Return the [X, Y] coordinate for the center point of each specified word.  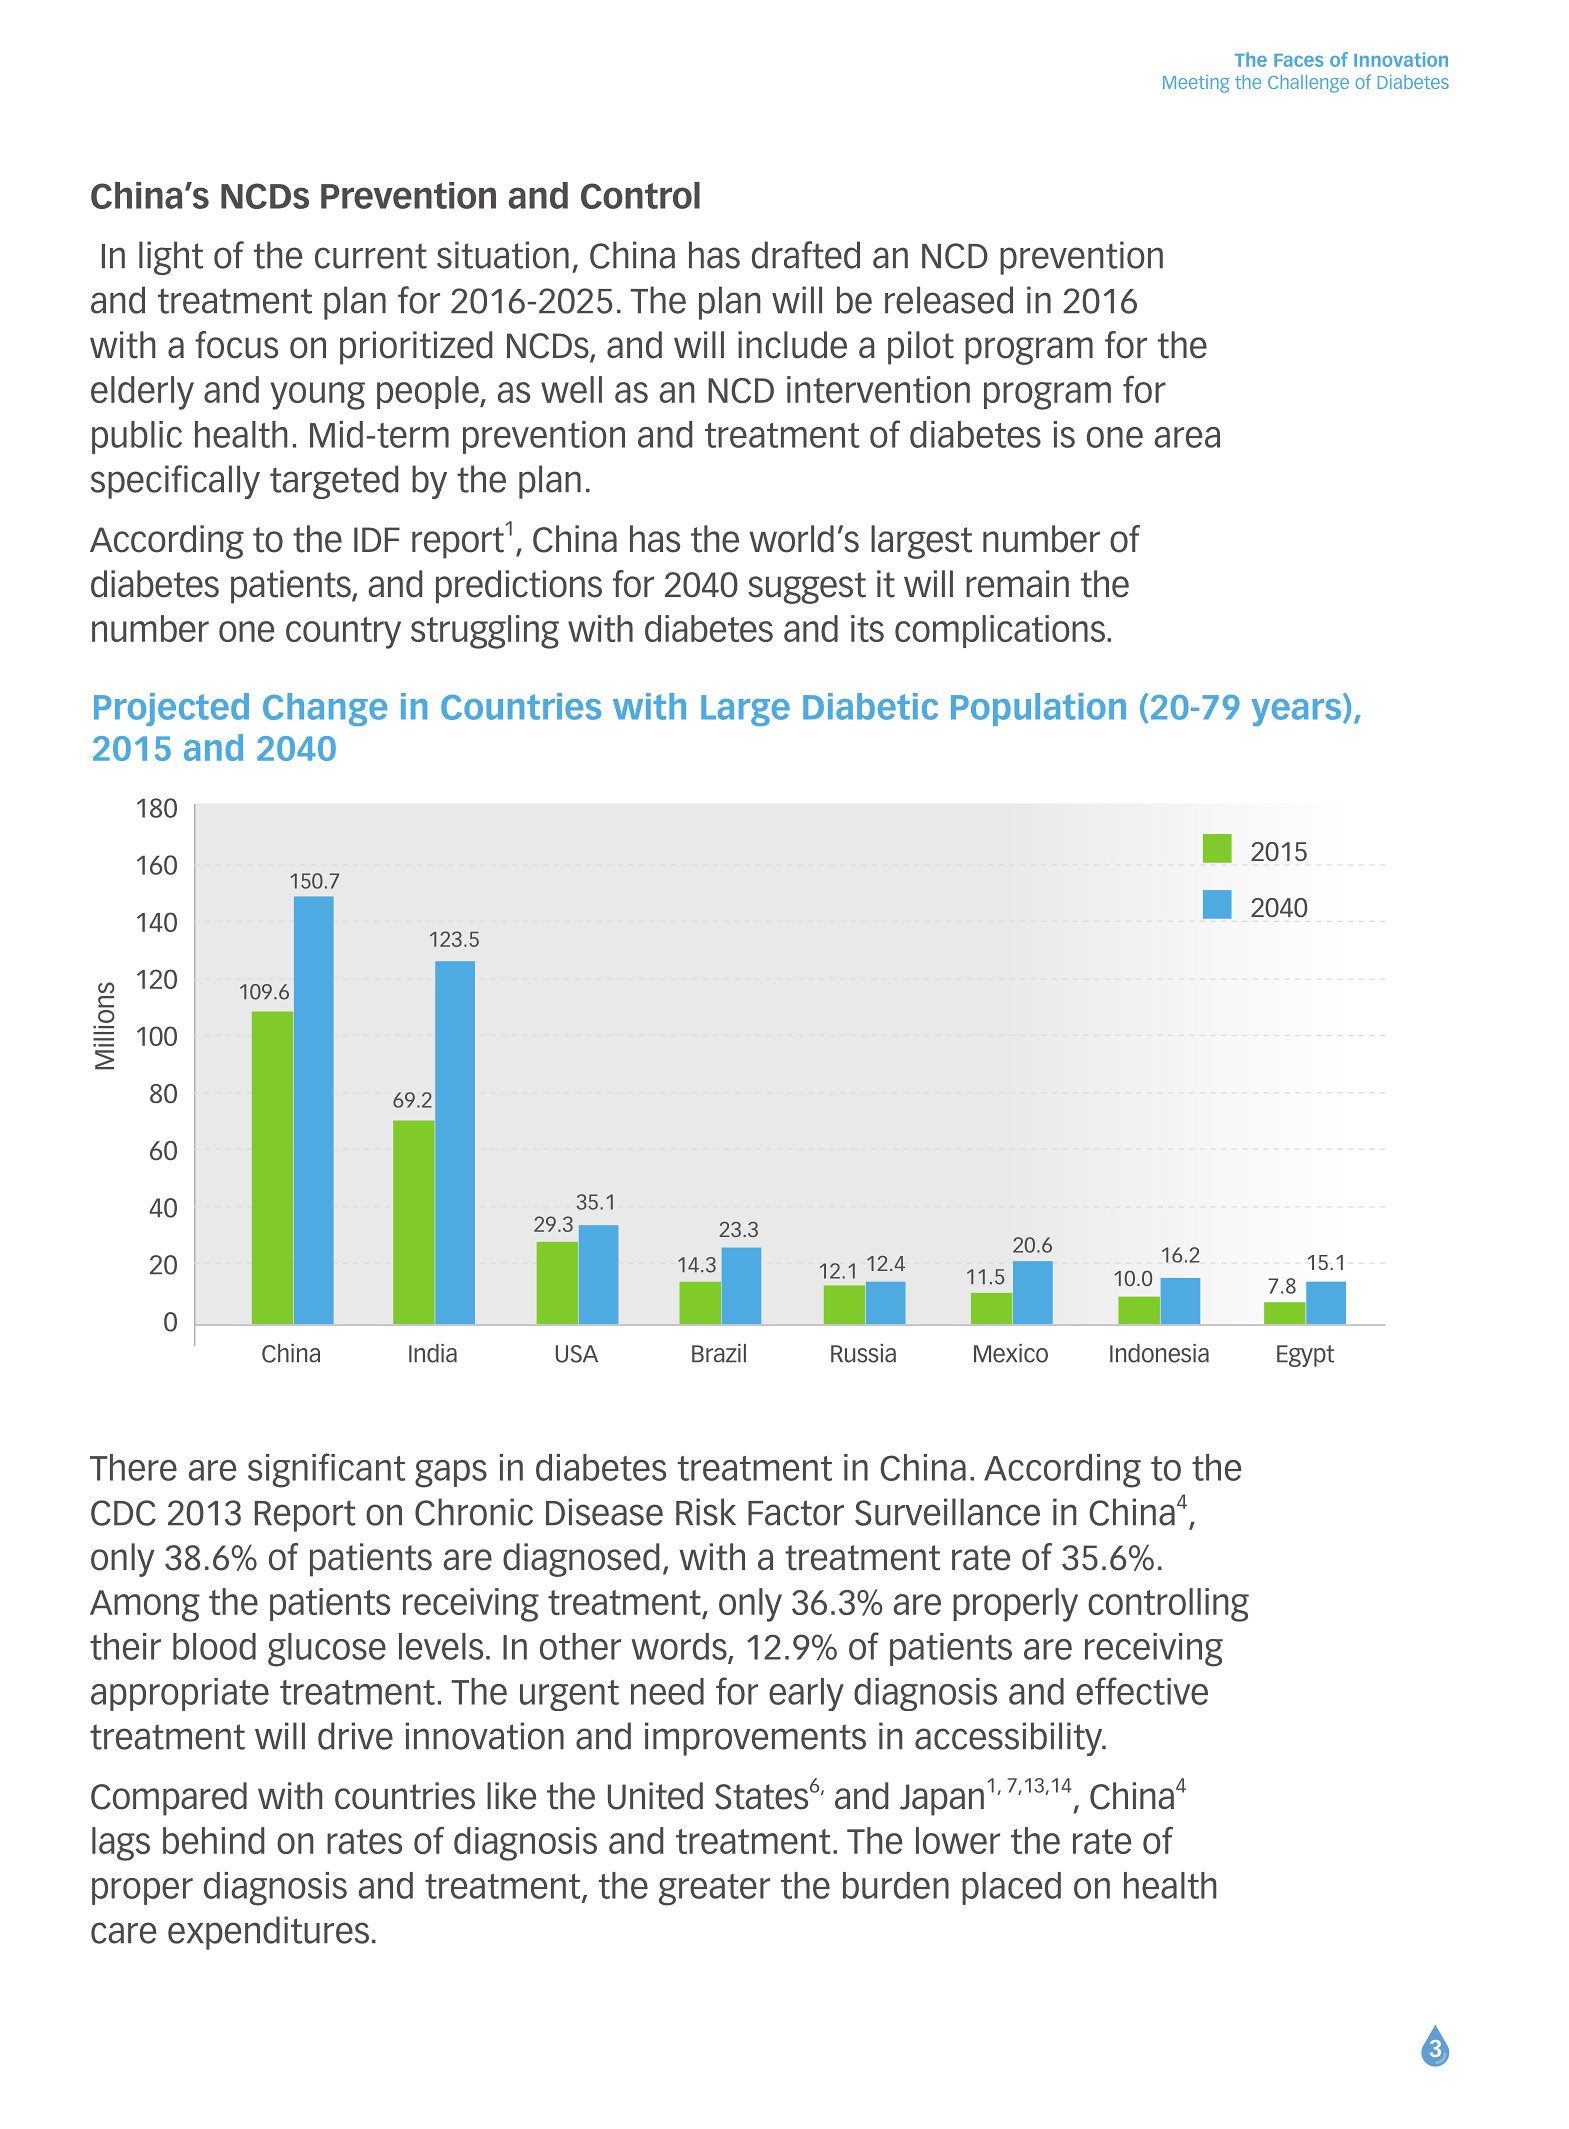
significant [326, 1470]
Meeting [1196, 84]
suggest [807, 588]
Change [325, 709]
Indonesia [1159, 1353]
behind [213, 1840]
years [1297, 712]
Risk [706, 1512]
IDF [377, 539]
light [171, 258]
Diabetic [870, 706]
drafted [806, 255]
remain [1017, 584]
